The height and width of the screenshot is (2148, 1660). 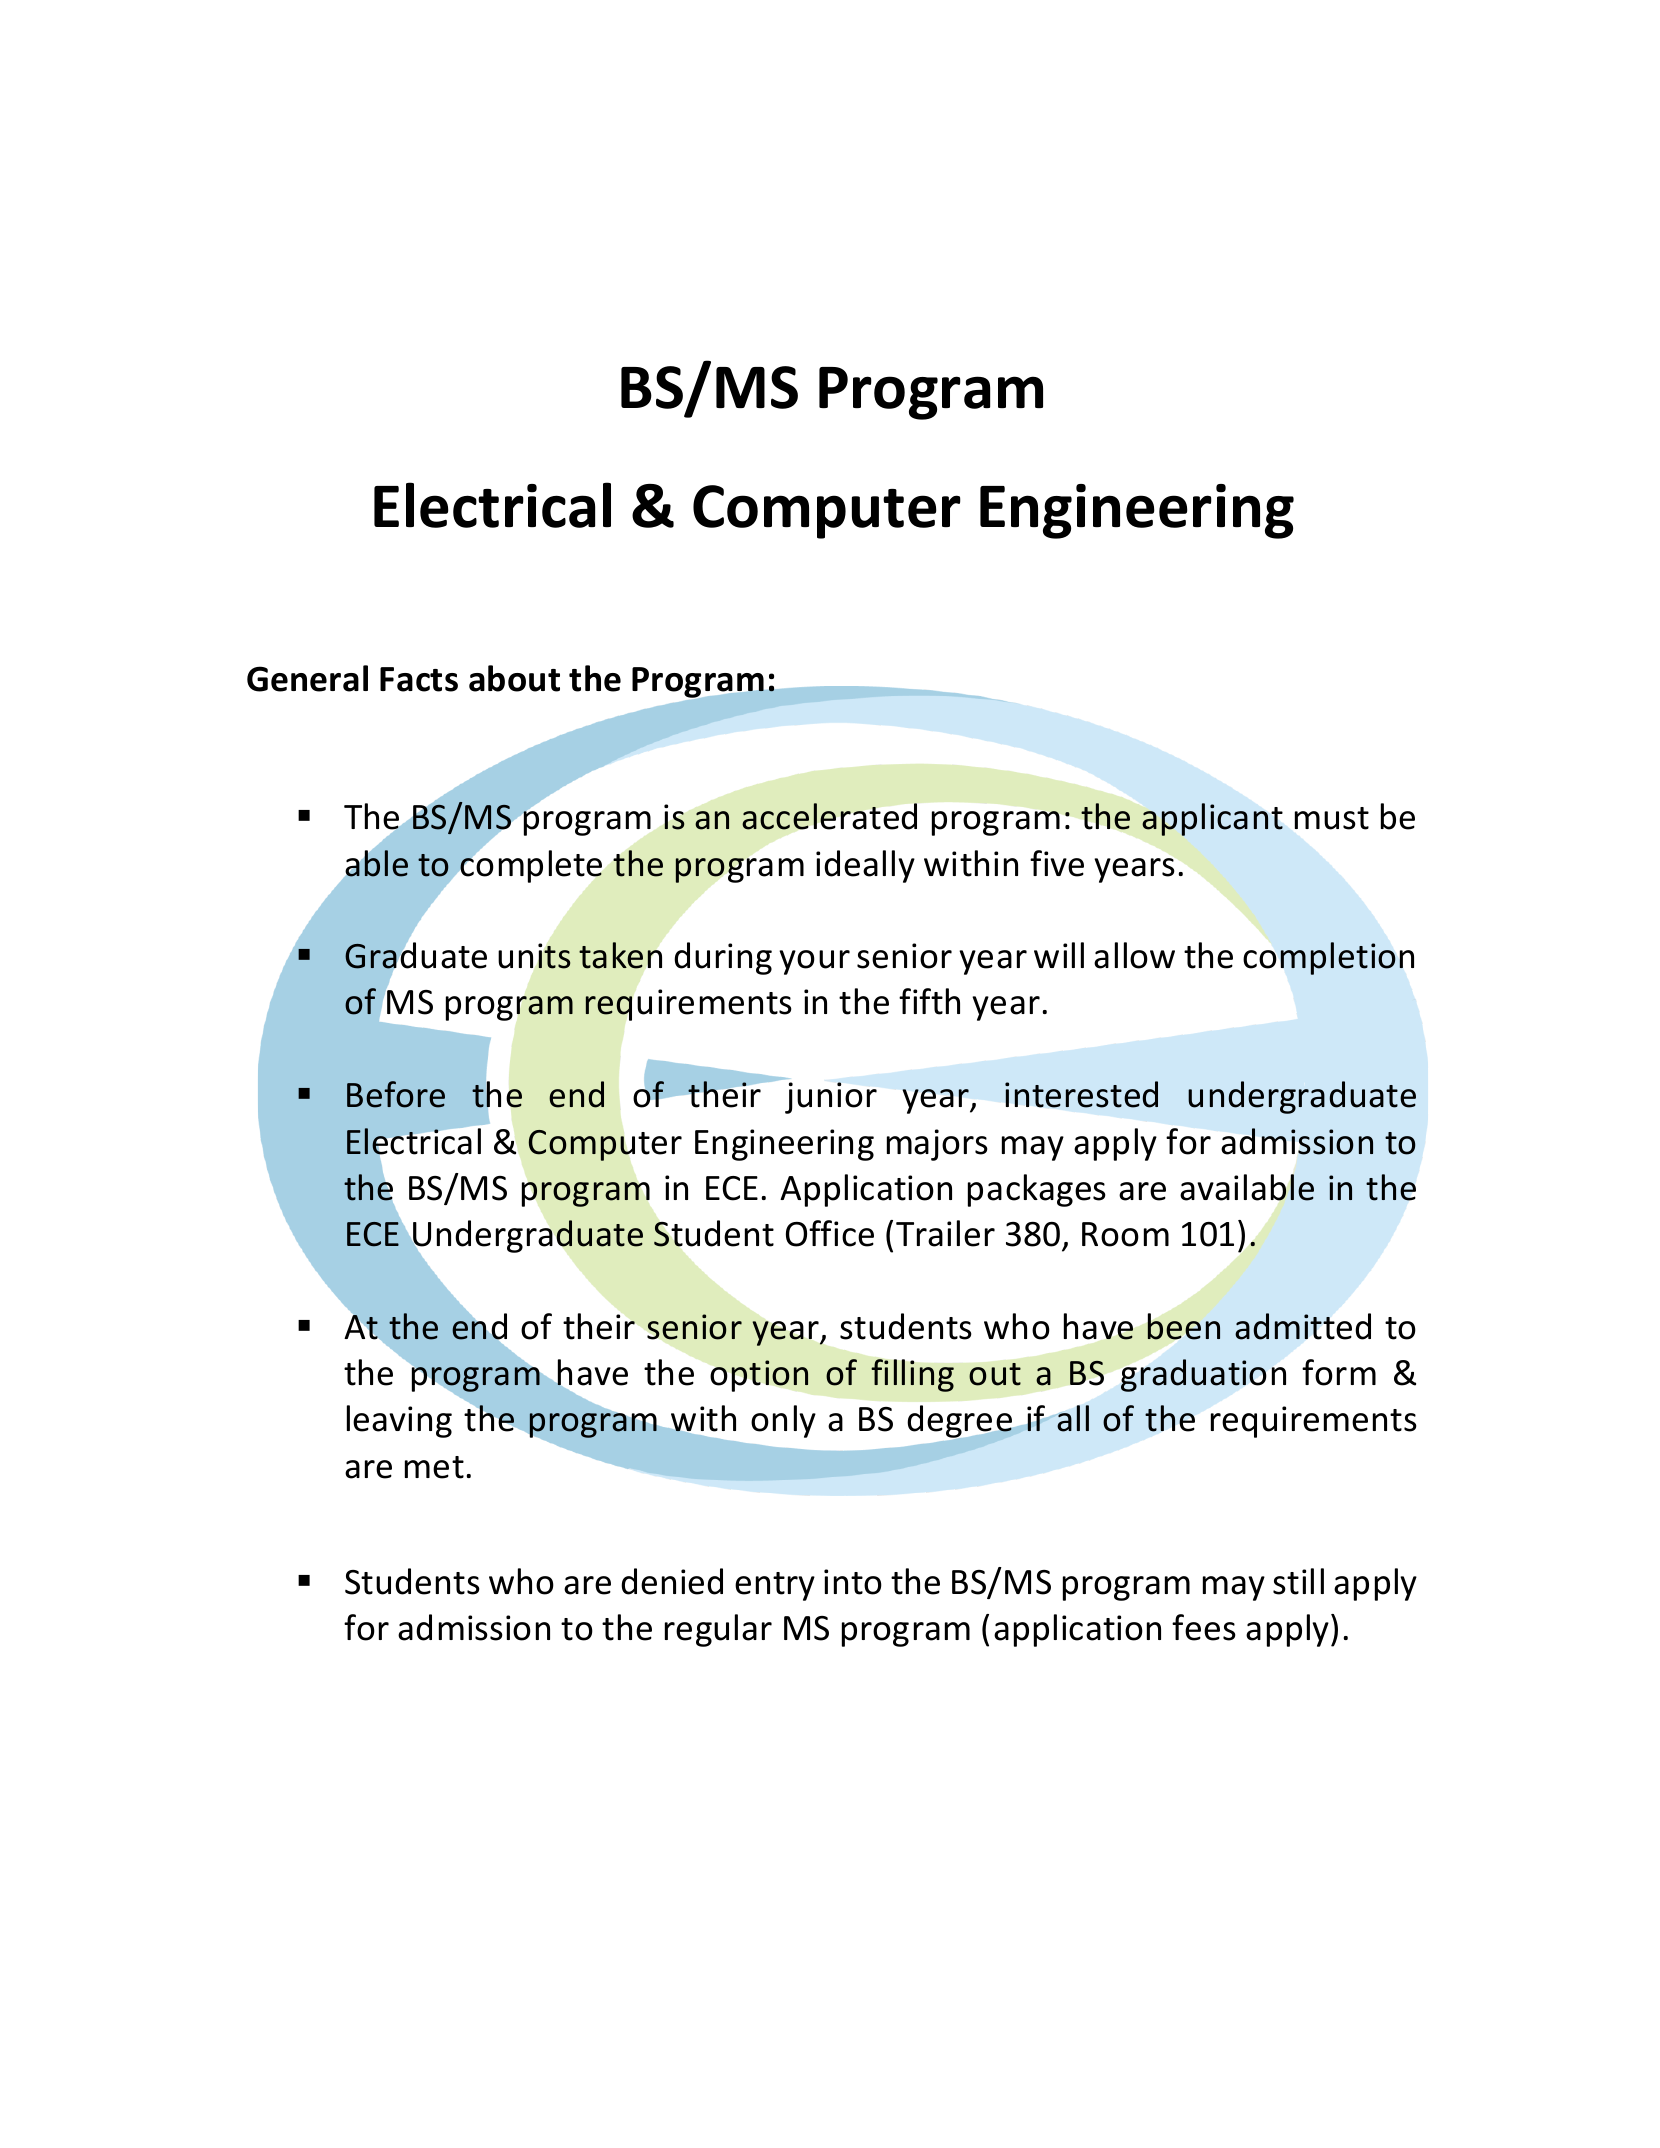 What do you see at coordinates (814, 962) in the screenshot?
I see `your` at bounding box center [814, 962].
